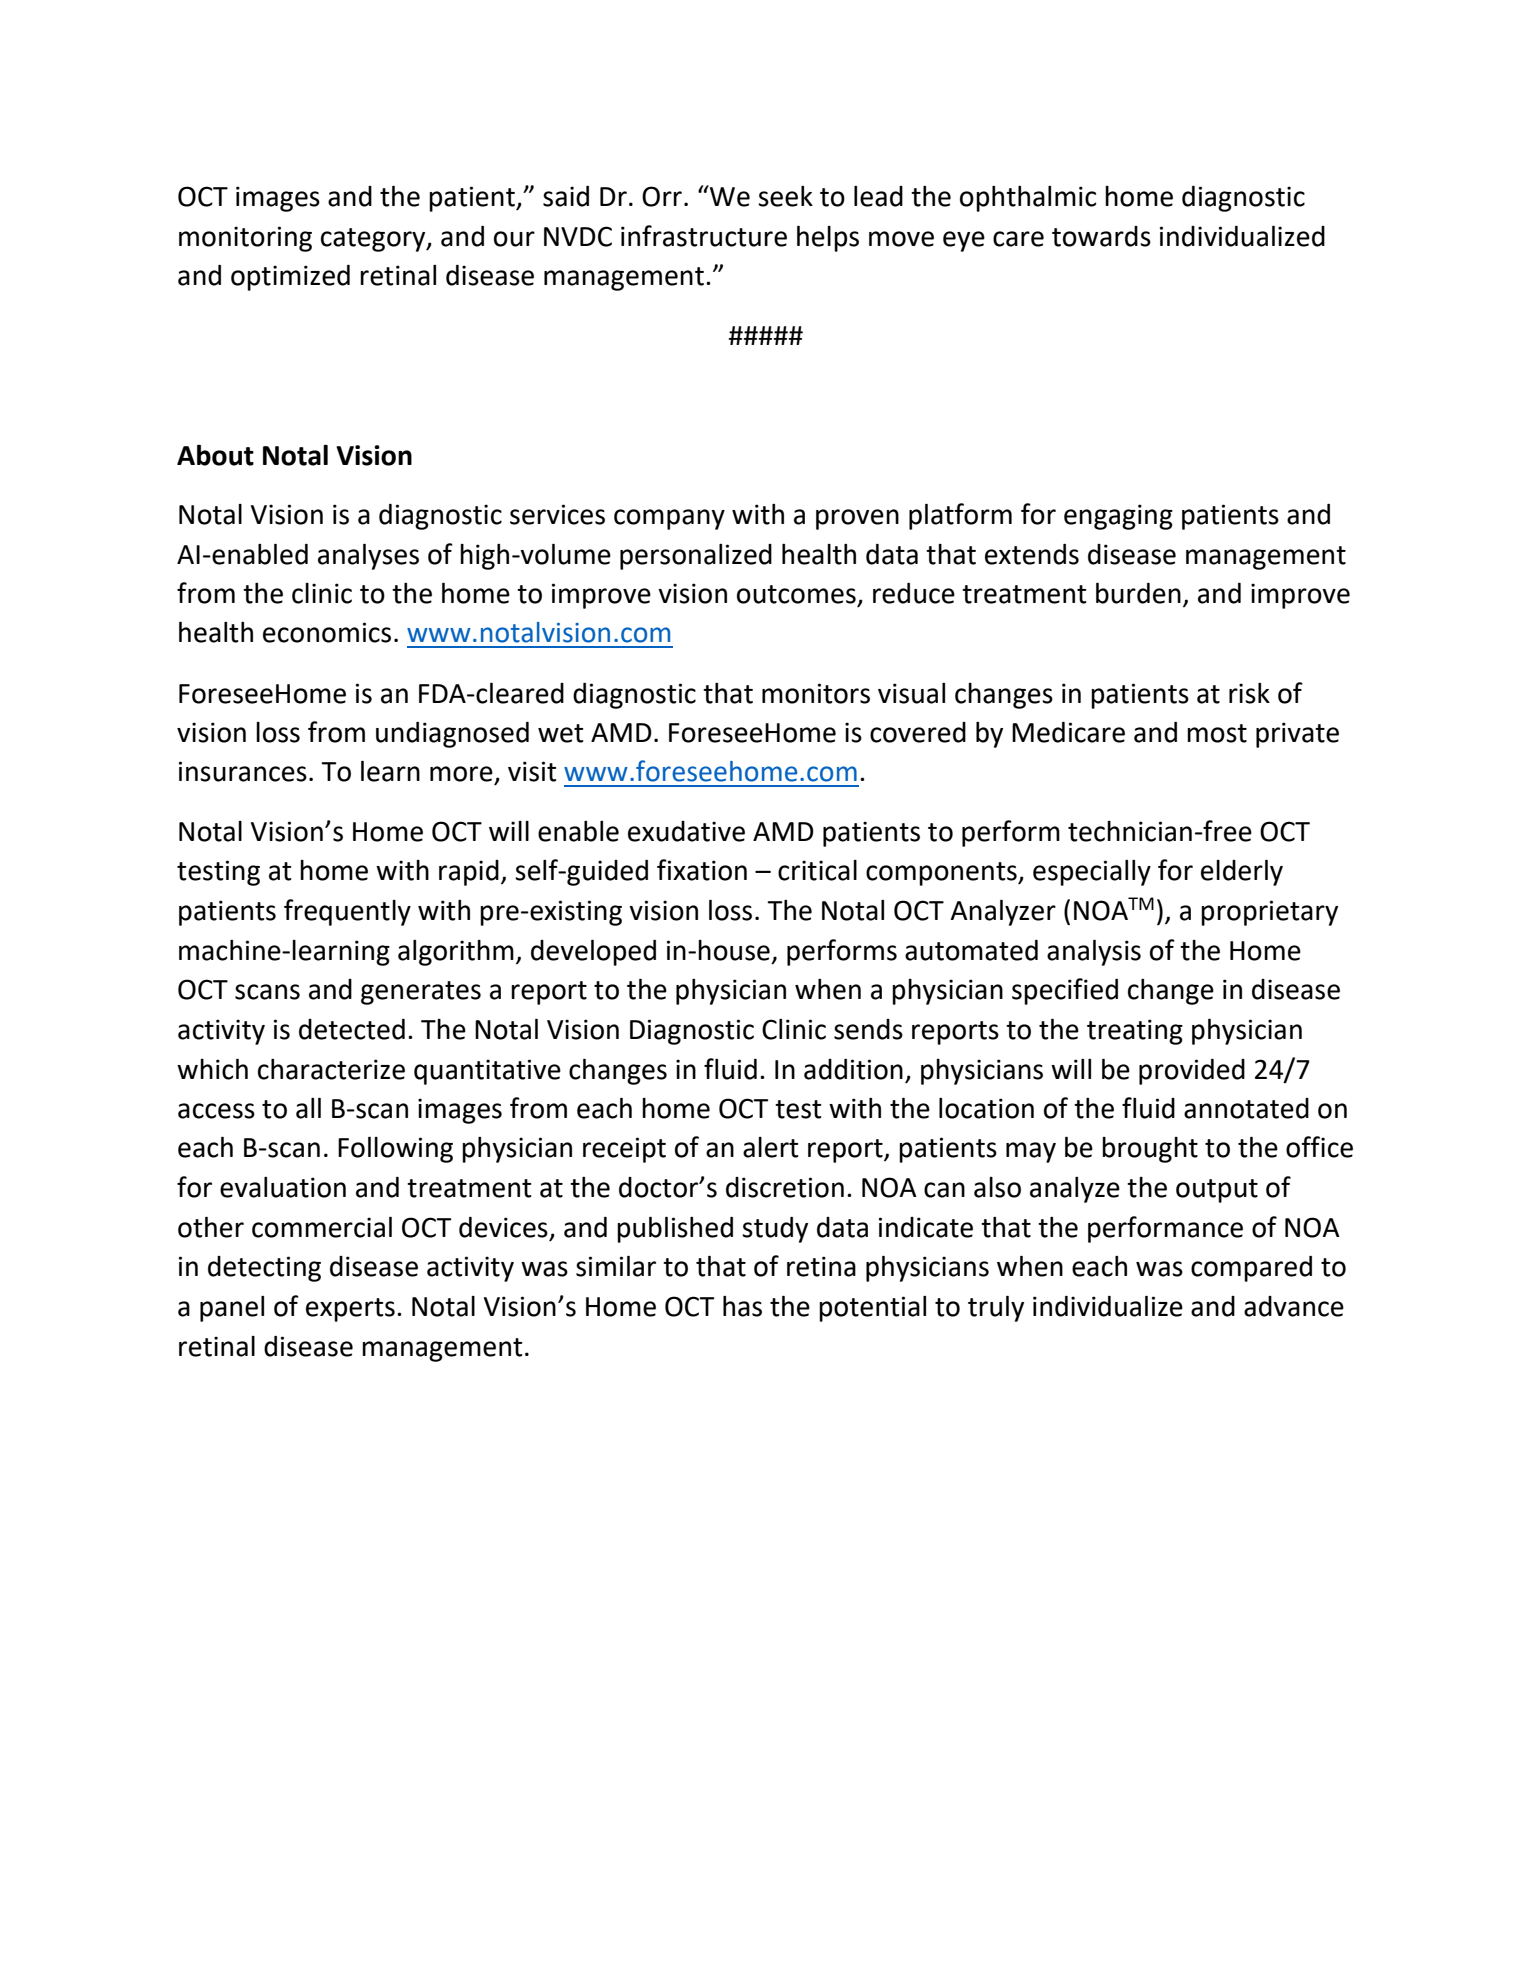 This page has width=1532, height=1983. What do you see at coordinates (1101, 236) in the page?
I see `towards` at bounding box center [1101, 236].
